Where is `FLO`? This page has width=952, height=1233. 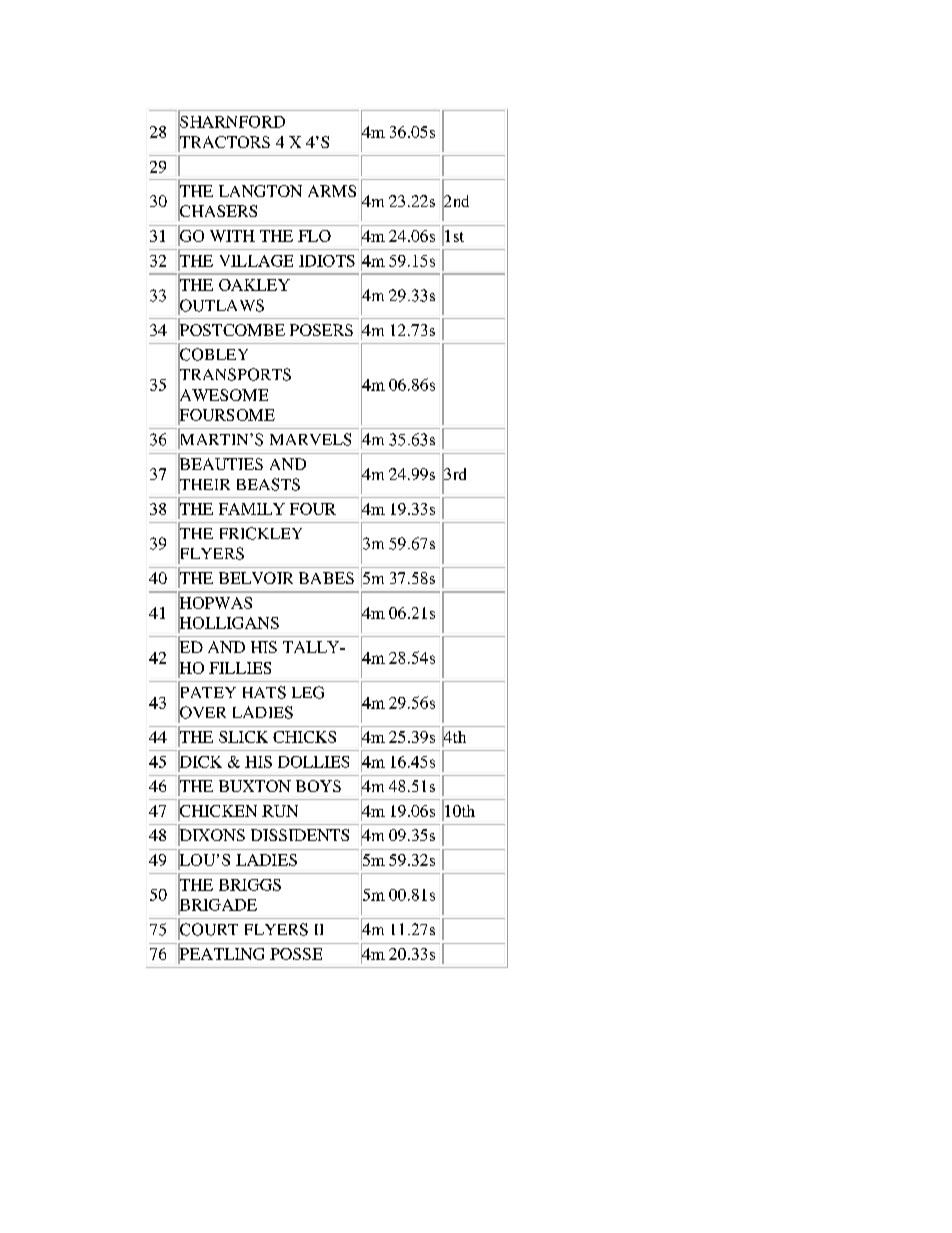 FLO is located at coordinates (314, 236).
